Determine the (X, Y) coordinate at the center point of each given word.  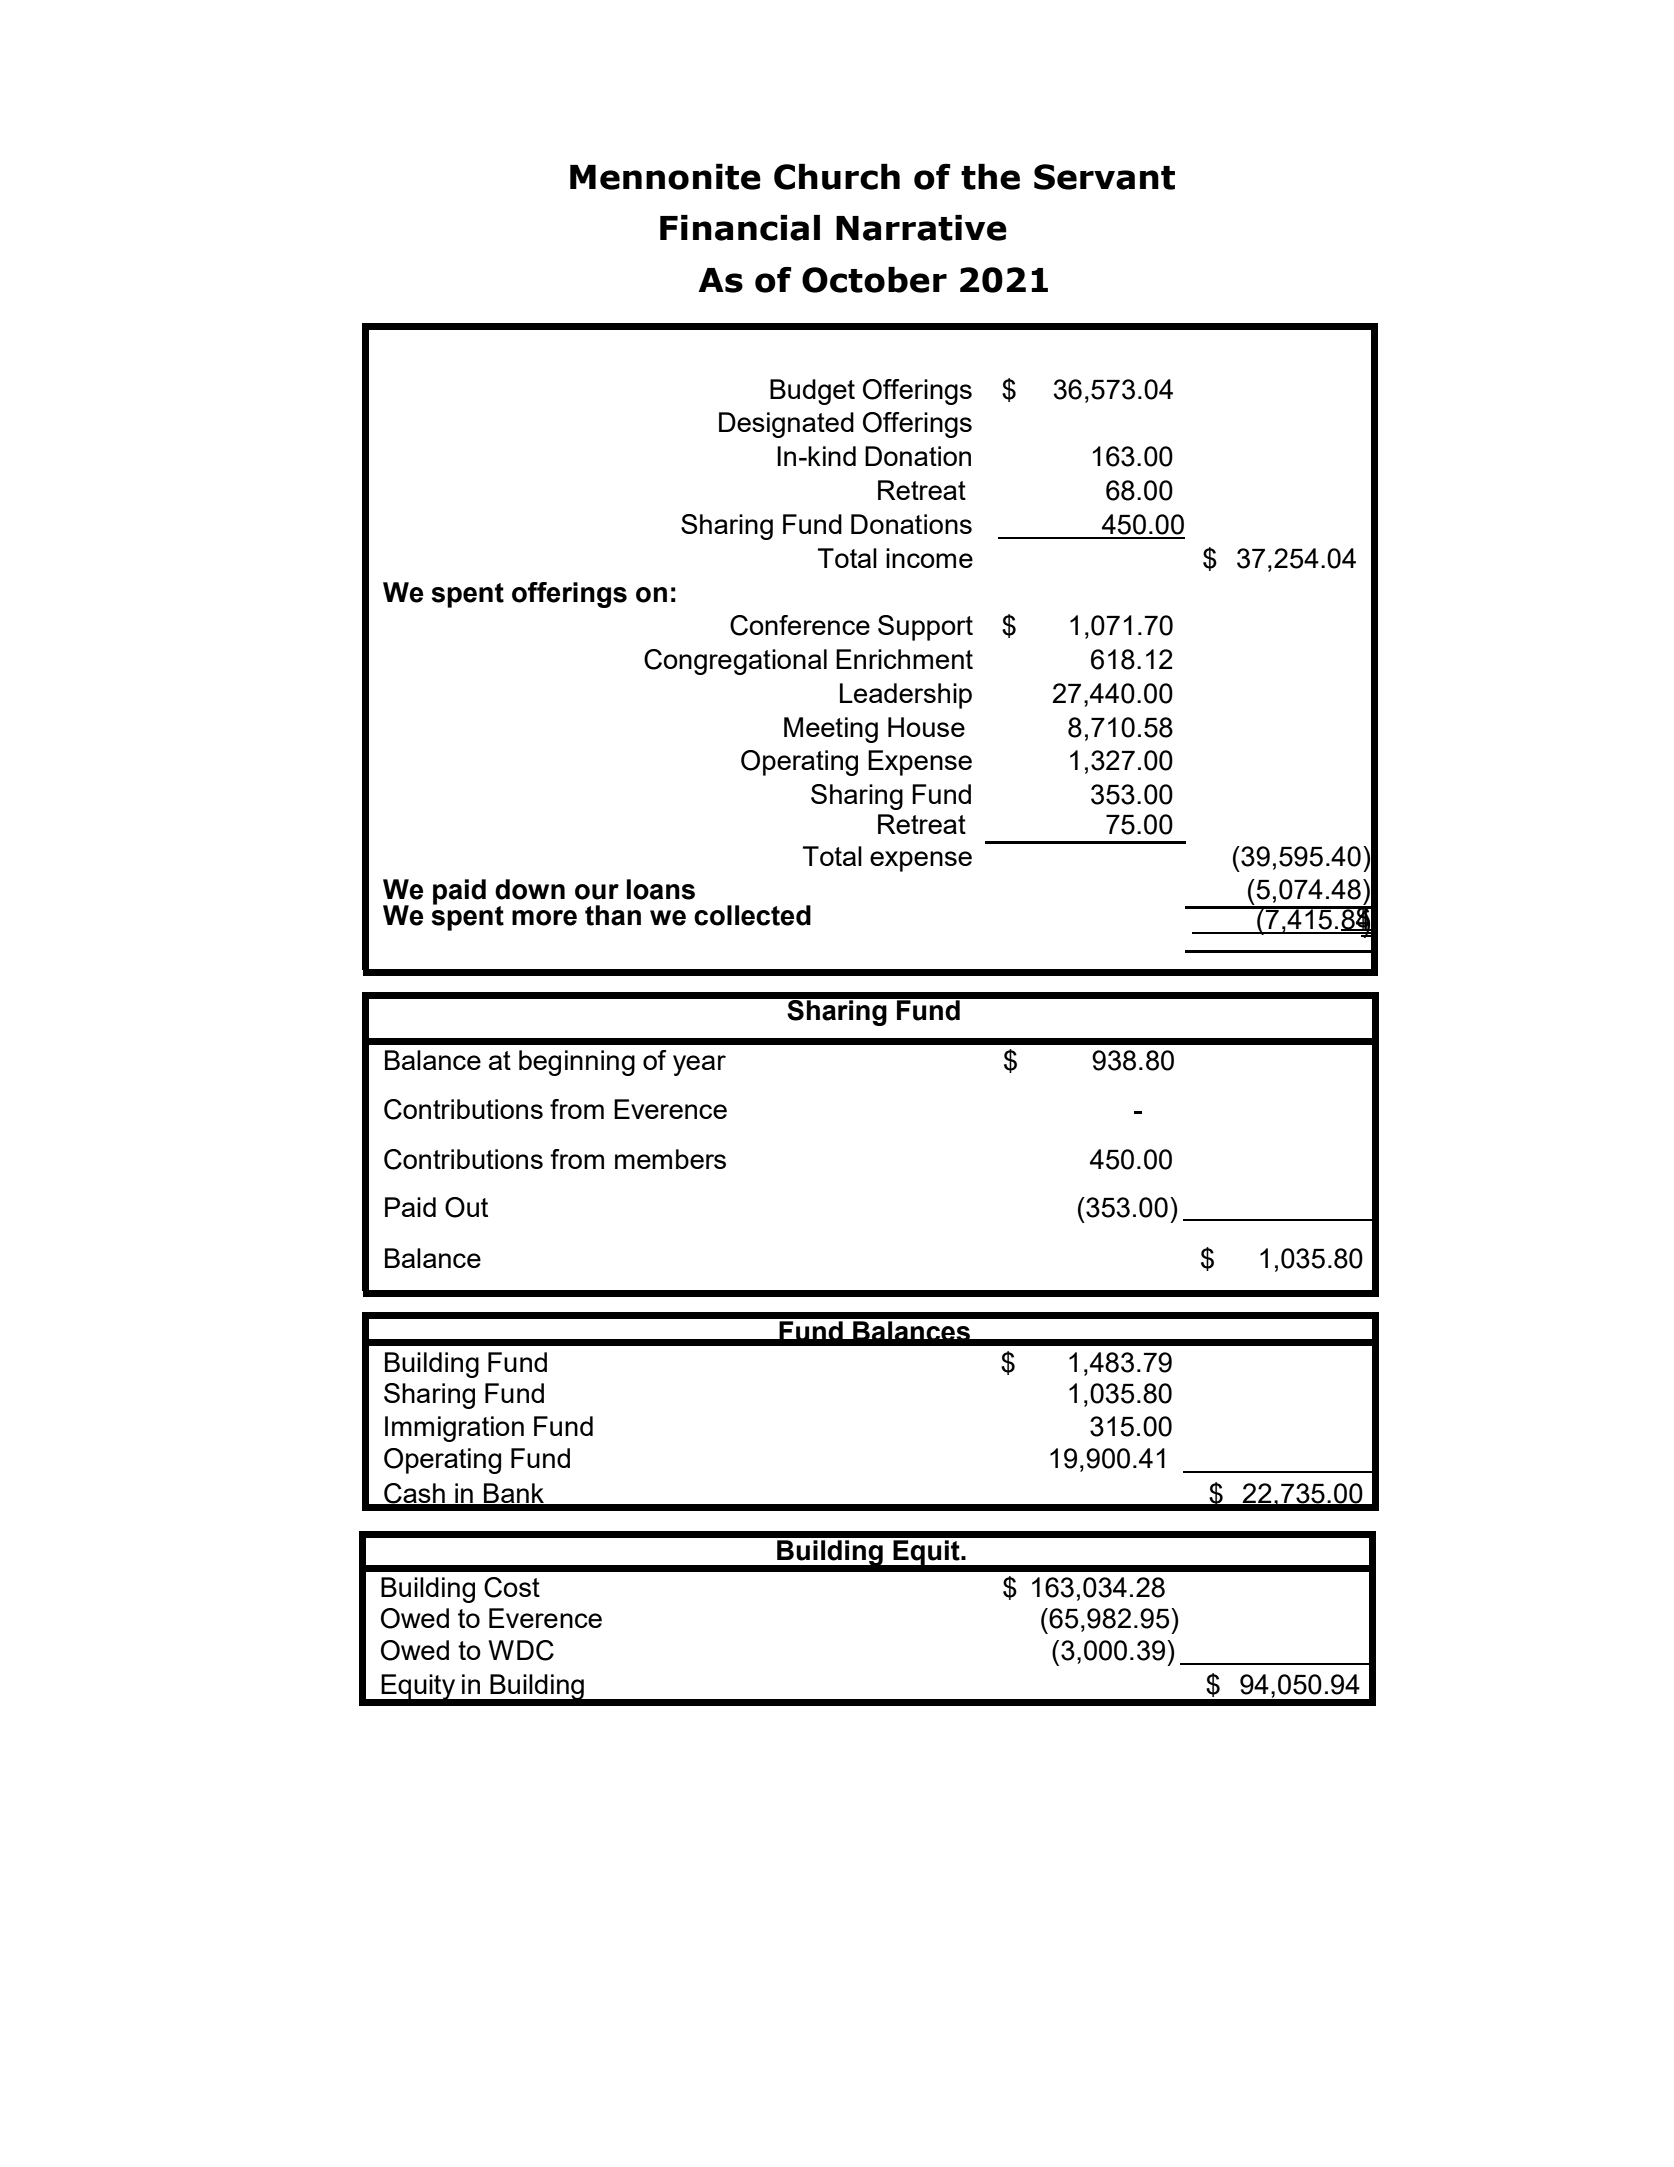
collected (752, 915)
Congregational (735, 662)
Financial (740, 228)
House (926, 727)
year (699, 1065)
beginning (577, 1063)
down (530, 889)
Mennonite (665, 176)
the (990, 176)
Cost (512, 1587)
